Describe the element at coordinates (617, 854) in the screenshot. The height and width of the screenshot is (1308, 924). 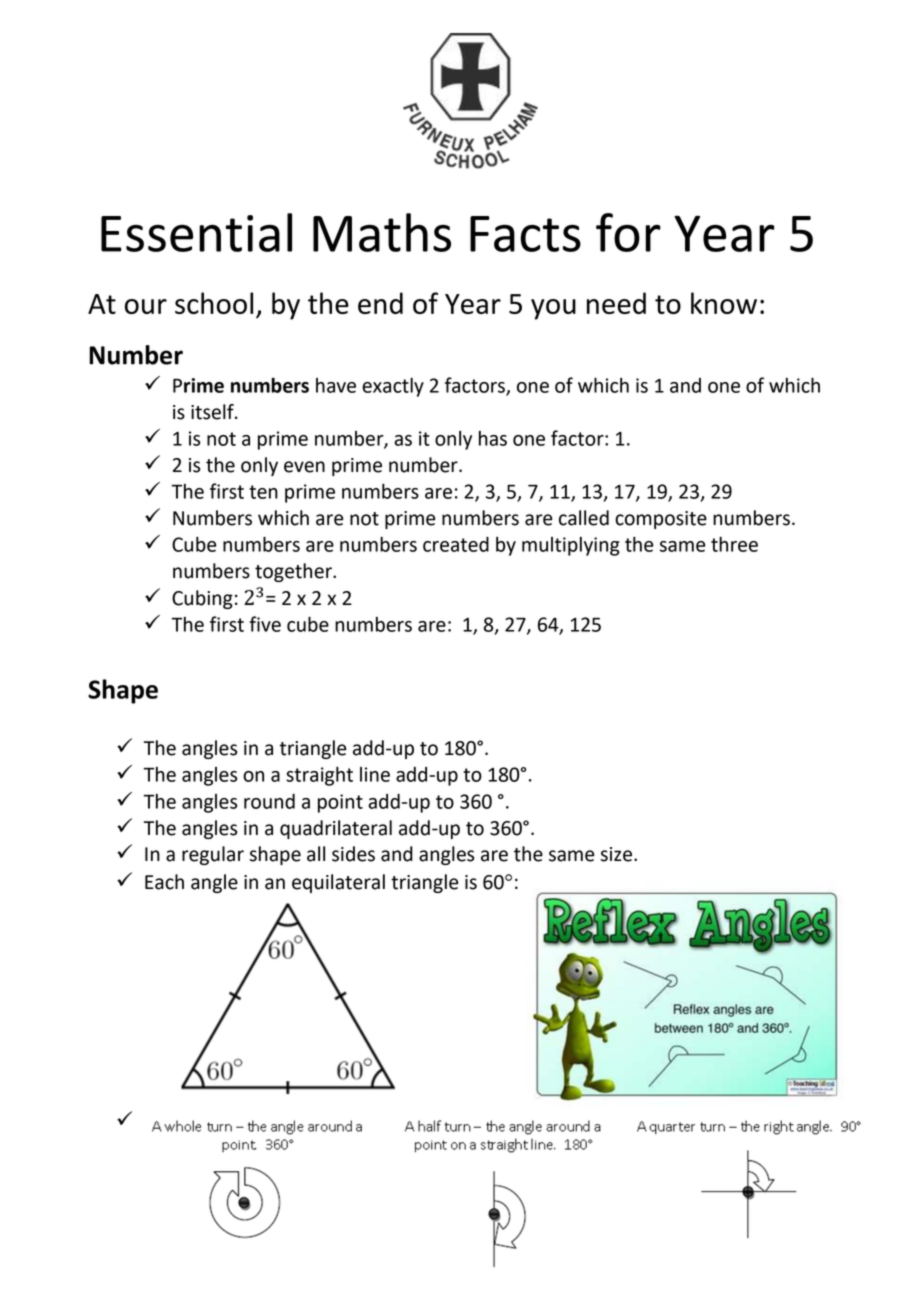
I see `size` at that location.
